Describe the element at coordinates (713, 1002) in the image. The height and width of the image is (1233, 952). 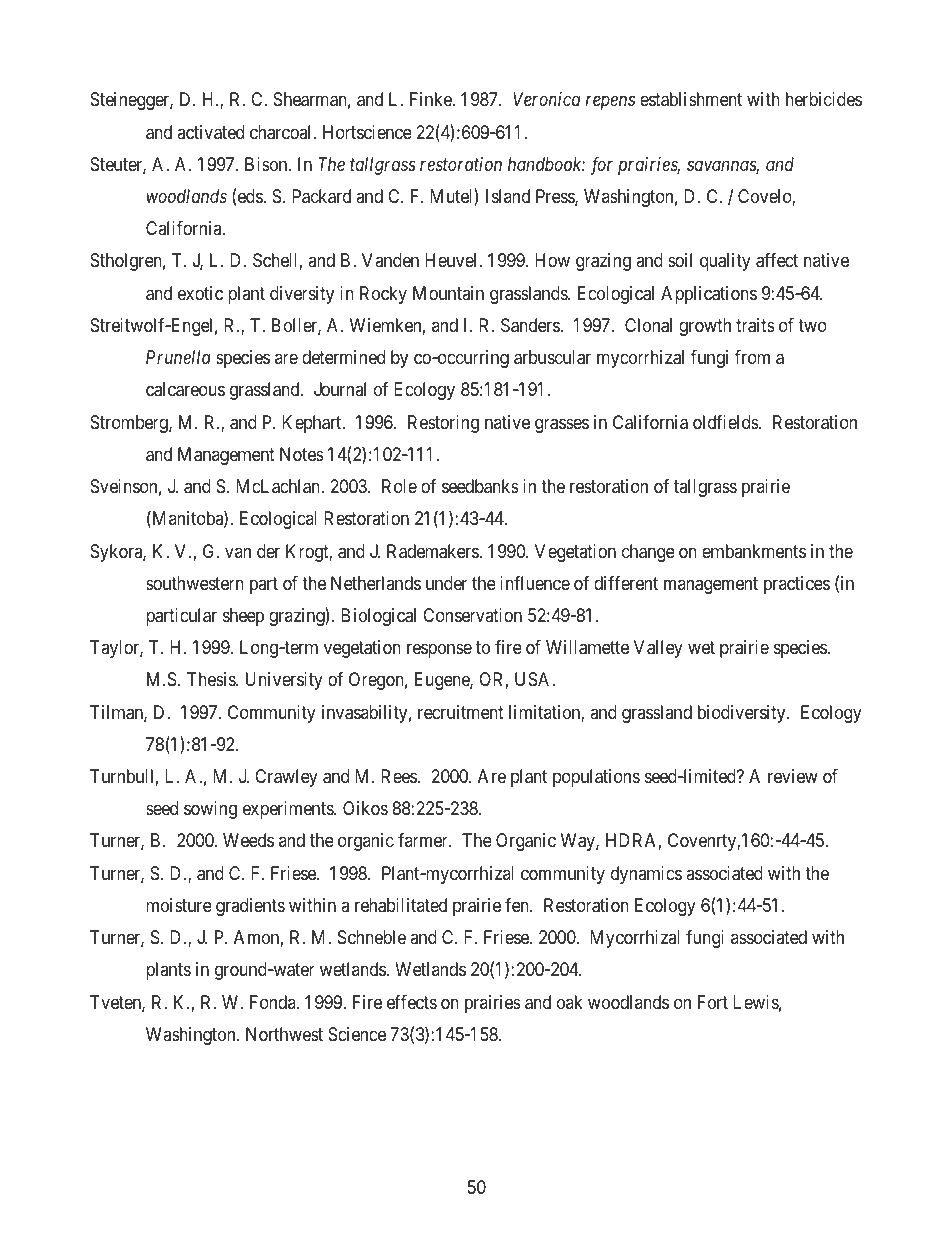
I see `Fort` at that location.
